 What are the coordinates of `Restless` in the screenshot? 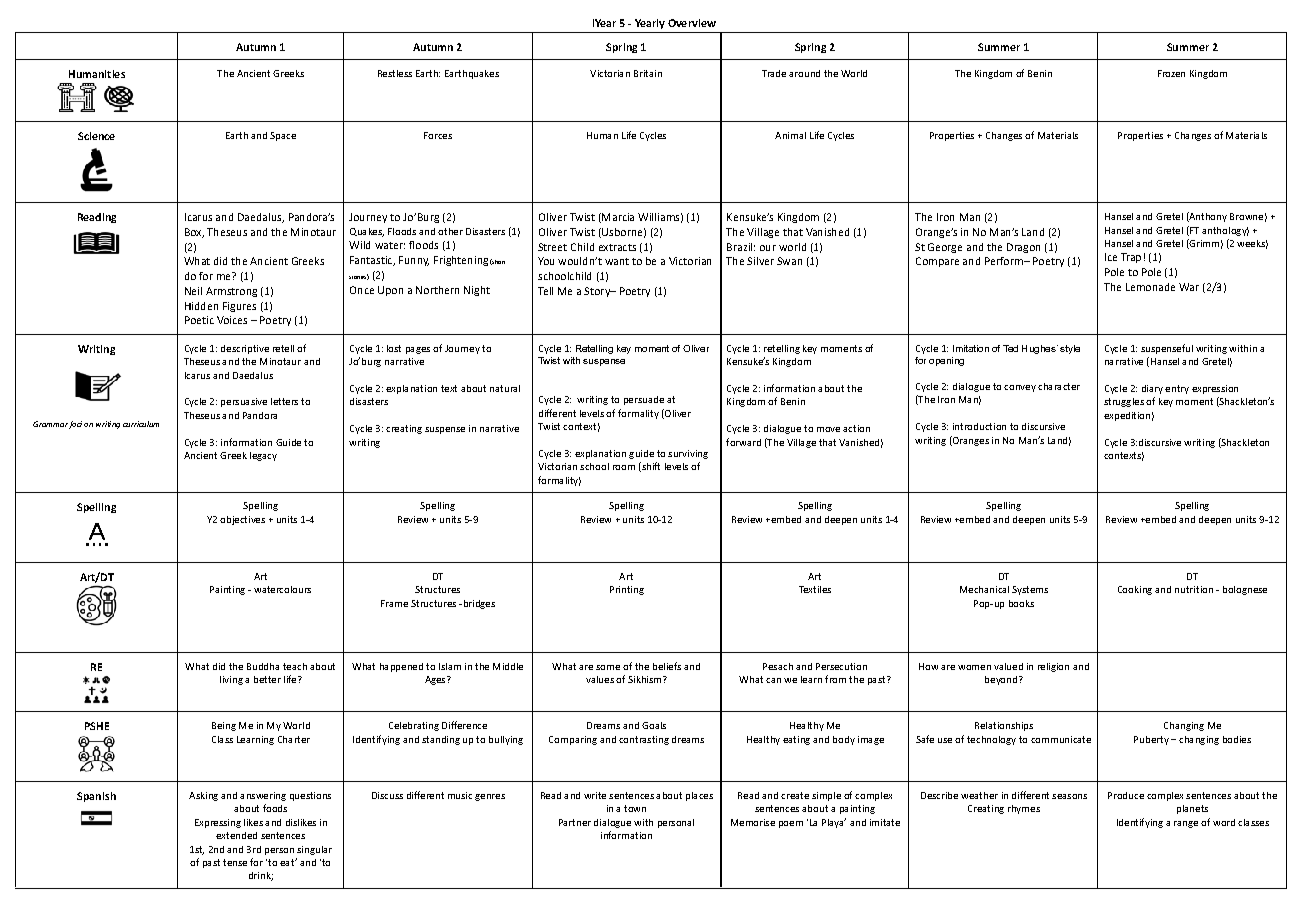 It's located at (395, 73).
